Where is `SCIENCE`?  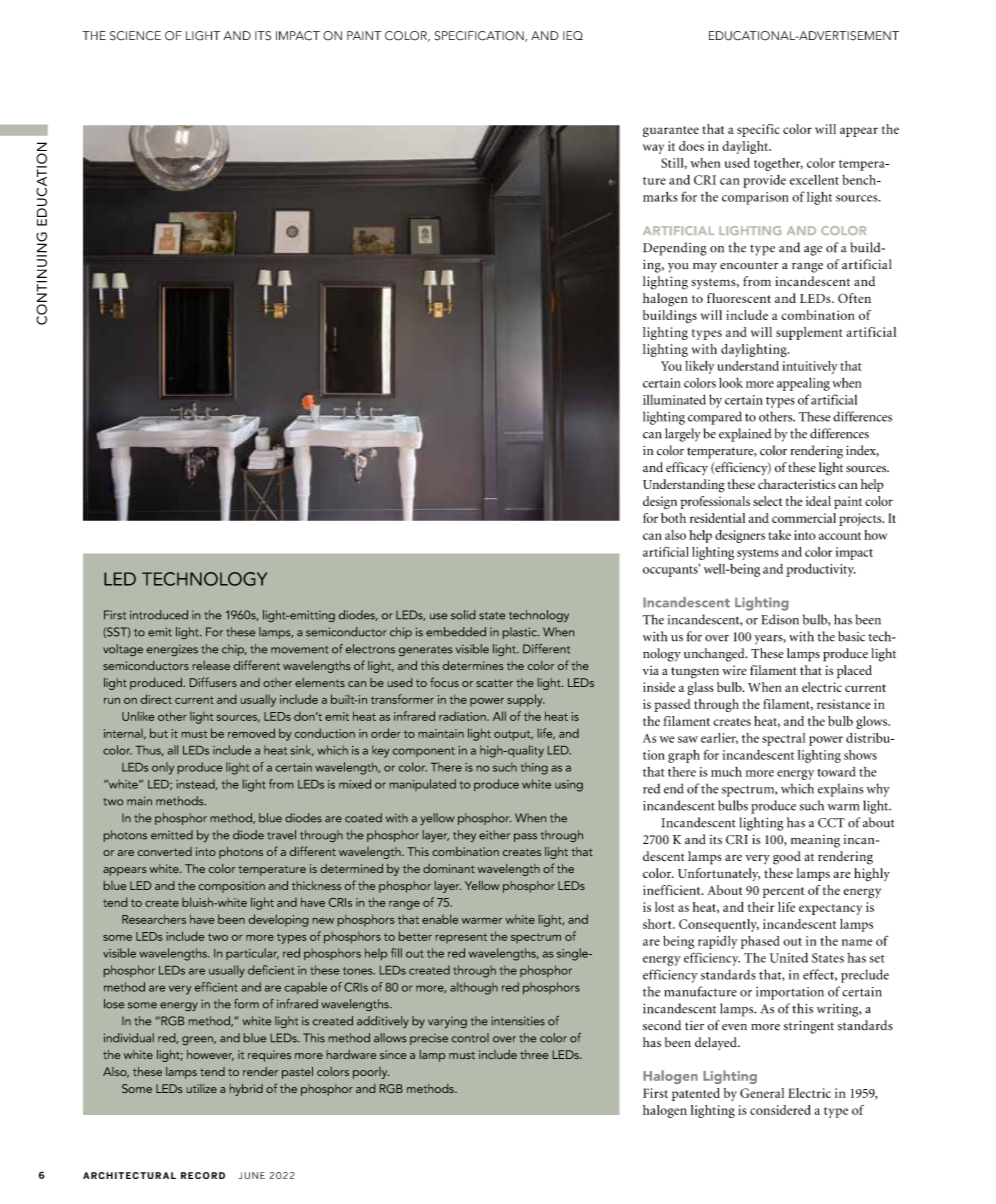
SCIENCE is located at coordinates (135, 36).
